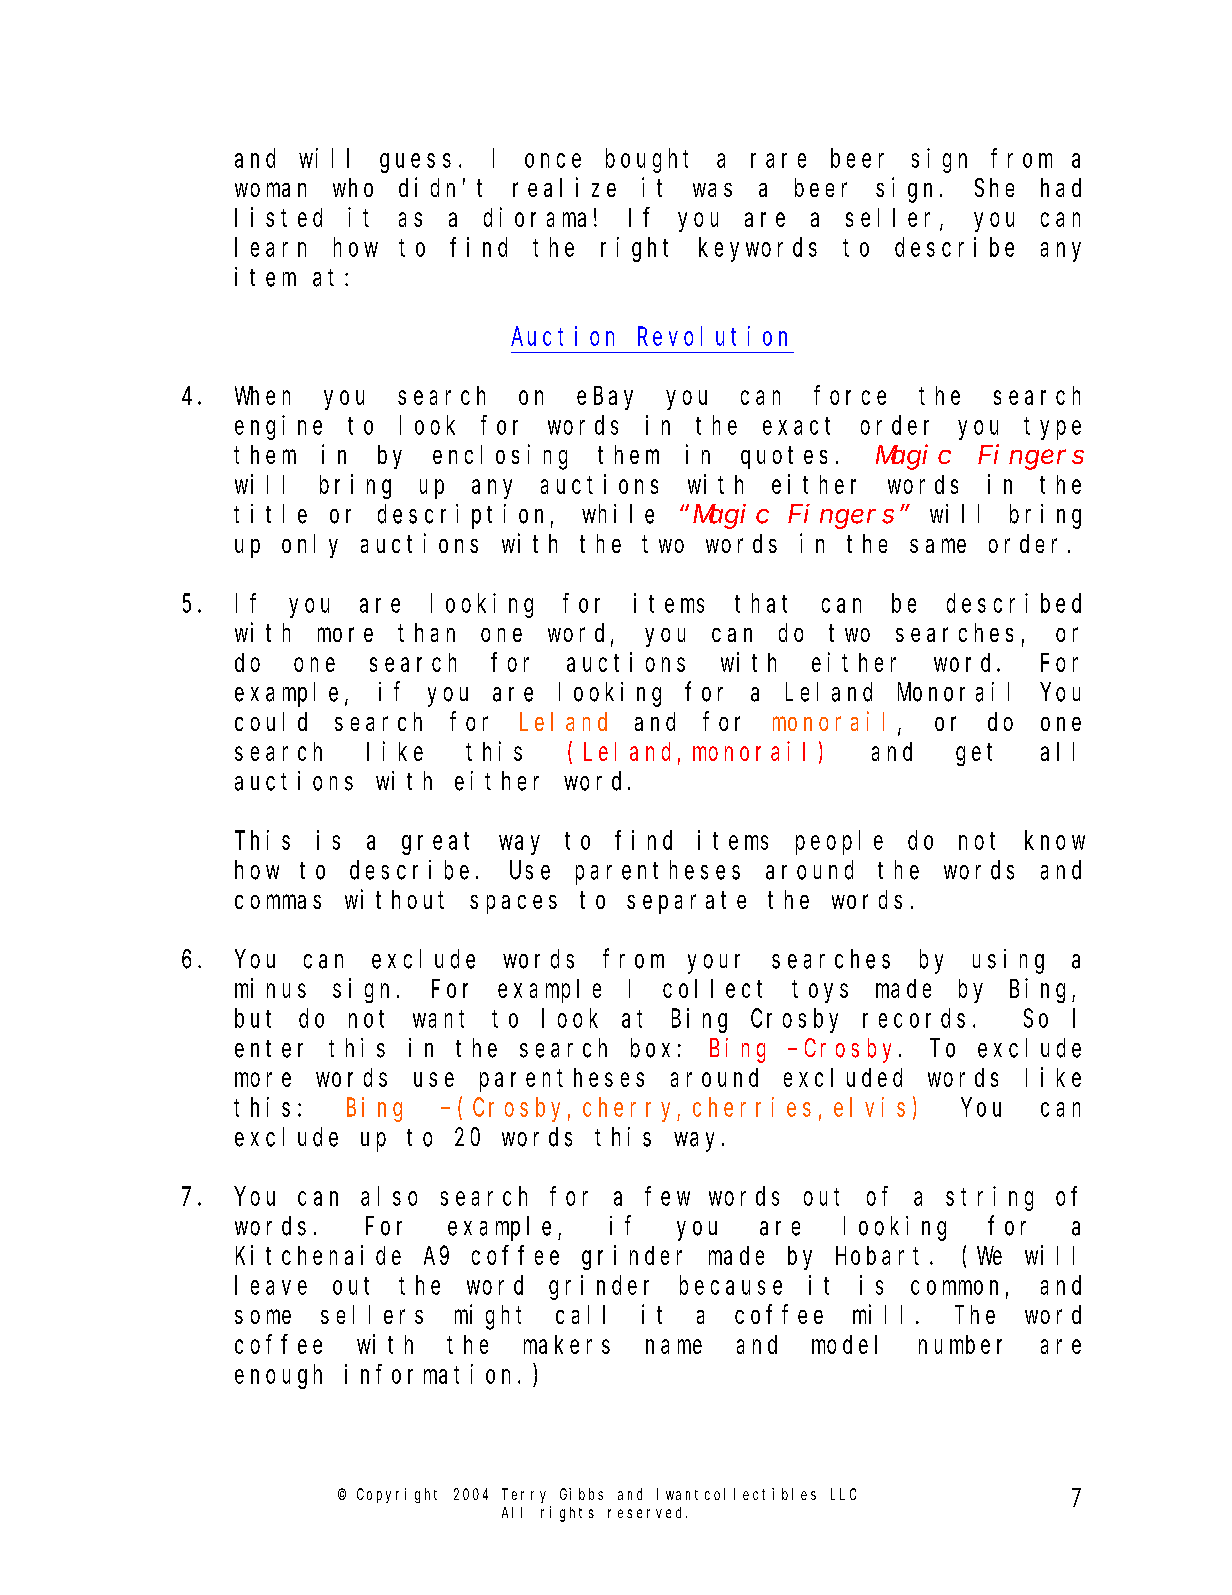 The height and width of the screenshot is (1595, 1232). Describe the element at coordinates (581, 1494) in the screenshot. I see `Gibbs` at that location.
